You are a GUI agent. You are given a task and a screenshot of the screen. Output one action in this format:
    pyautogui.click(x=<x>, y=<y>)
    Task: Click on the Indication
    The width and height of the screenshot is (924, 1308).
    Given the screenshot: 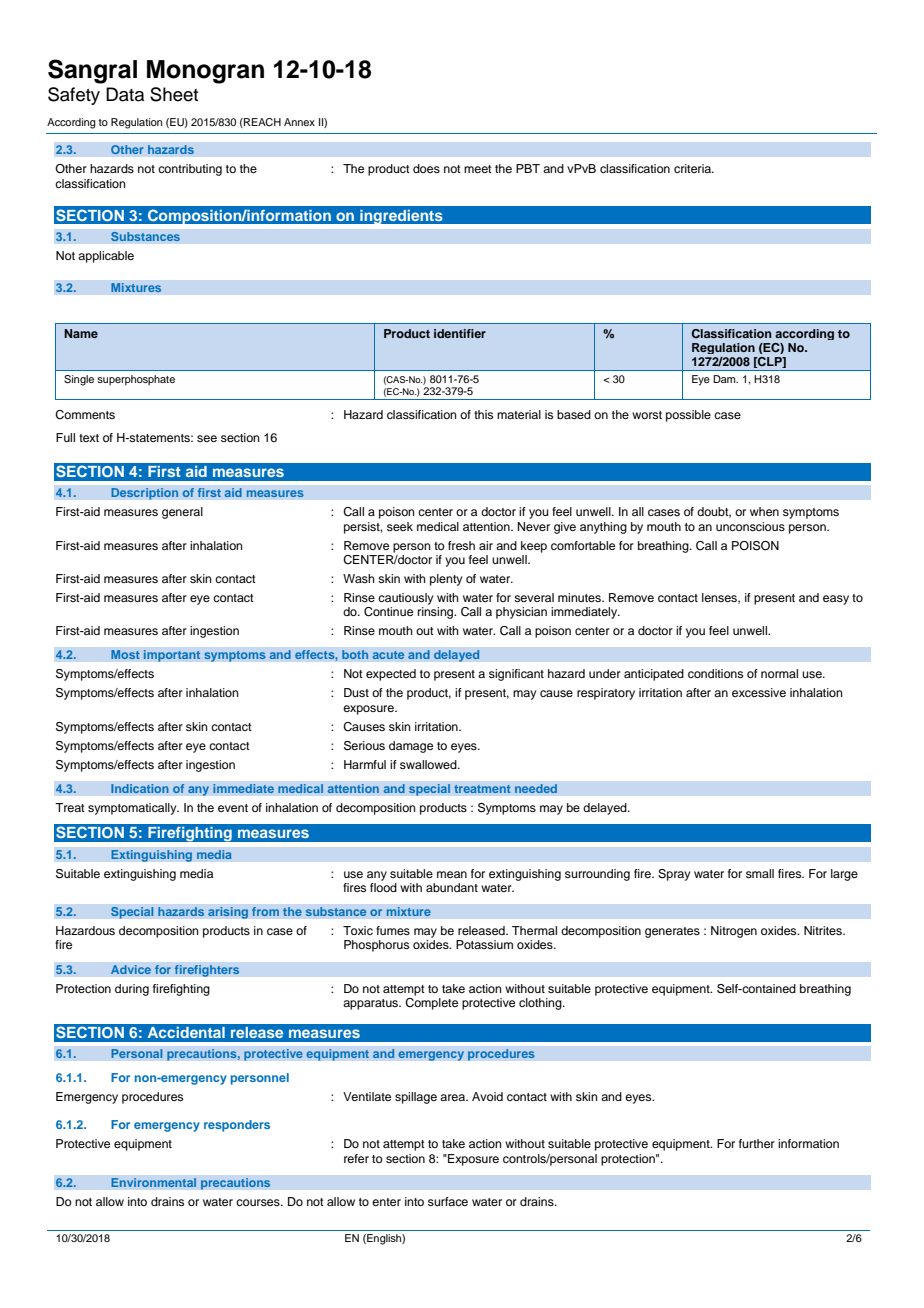 What is the action you would take?
    pyautogui.click(x=140, y=789)
